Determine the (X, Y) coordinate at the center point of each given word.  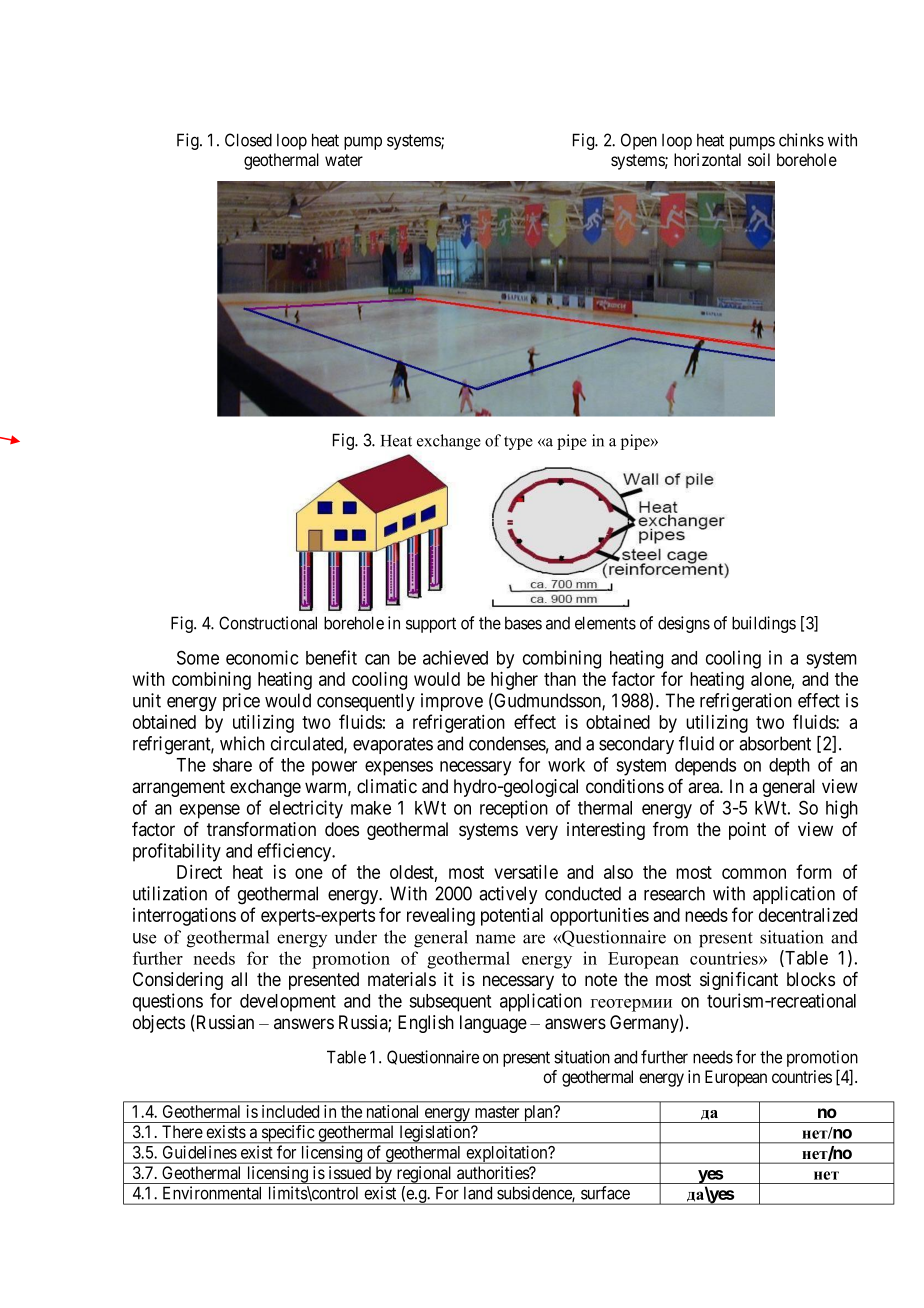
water (344, 160)
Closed (248, 140)
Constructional (268, 623)
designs (684, 624)
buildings (764, 624)
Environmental (212, 1193)
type (518, 443)
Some (198, 657)
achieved (455, 657)
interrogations (184, 917)
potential (512, 917)
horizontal (707, 159)
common (754, 873)
